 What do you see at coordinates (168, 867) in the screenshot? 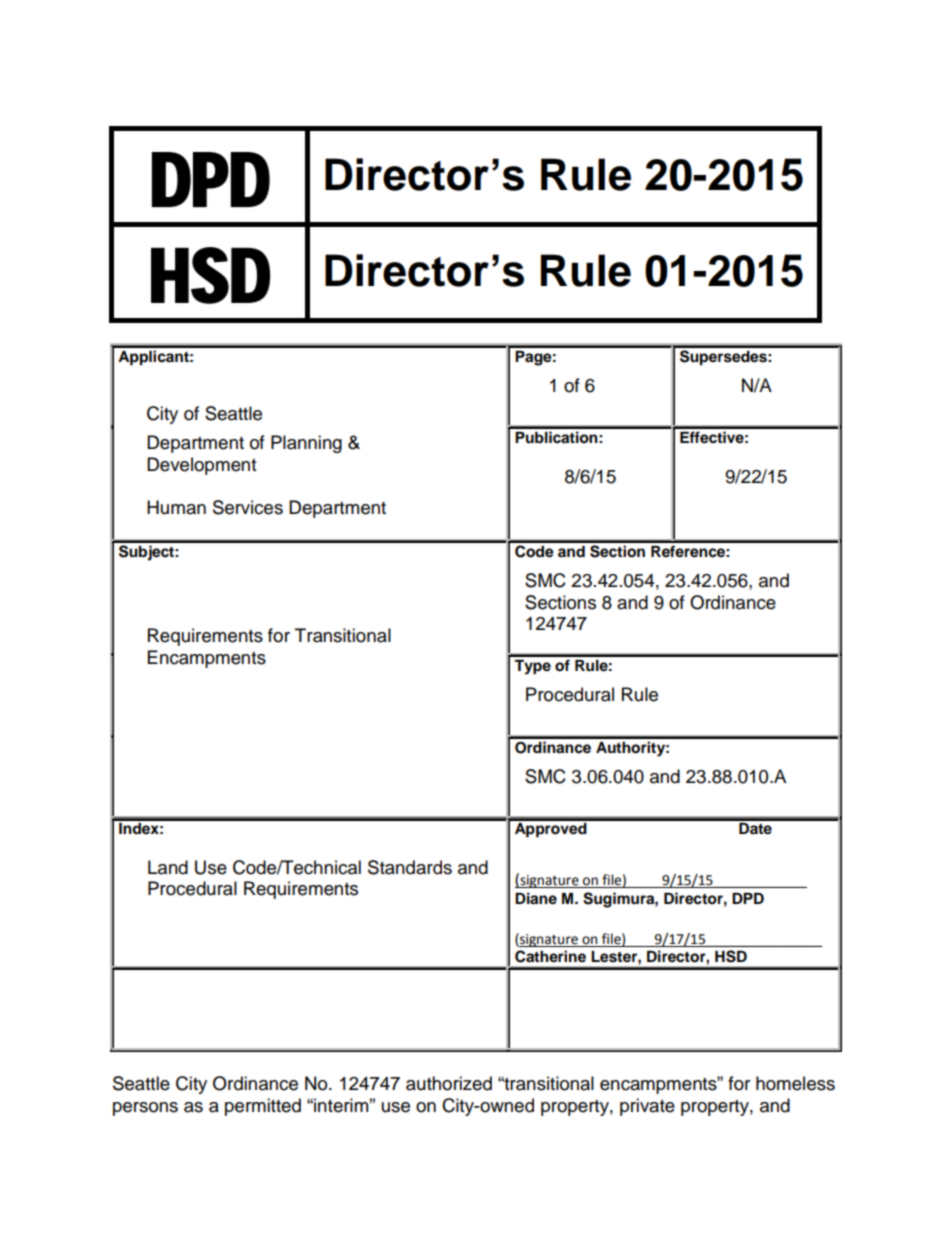
I see `Land` at bounding box center [168, 867].
